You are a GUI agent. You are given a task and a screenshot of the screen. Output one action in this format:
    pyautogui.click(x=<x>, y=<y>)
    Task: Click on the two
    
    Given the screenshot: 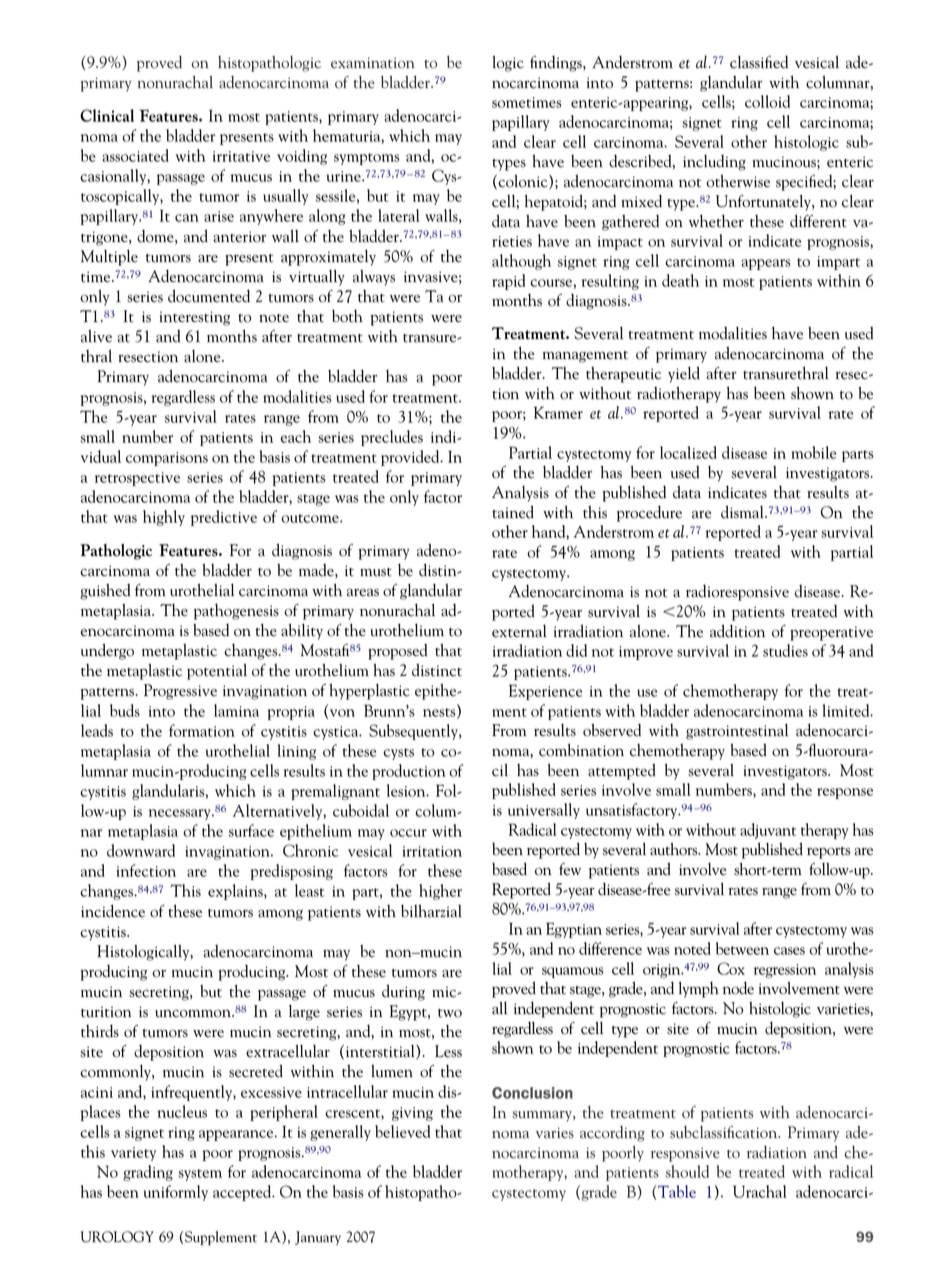 What is the action you would take?
    pyautogui.click(x=450, y=1013)
